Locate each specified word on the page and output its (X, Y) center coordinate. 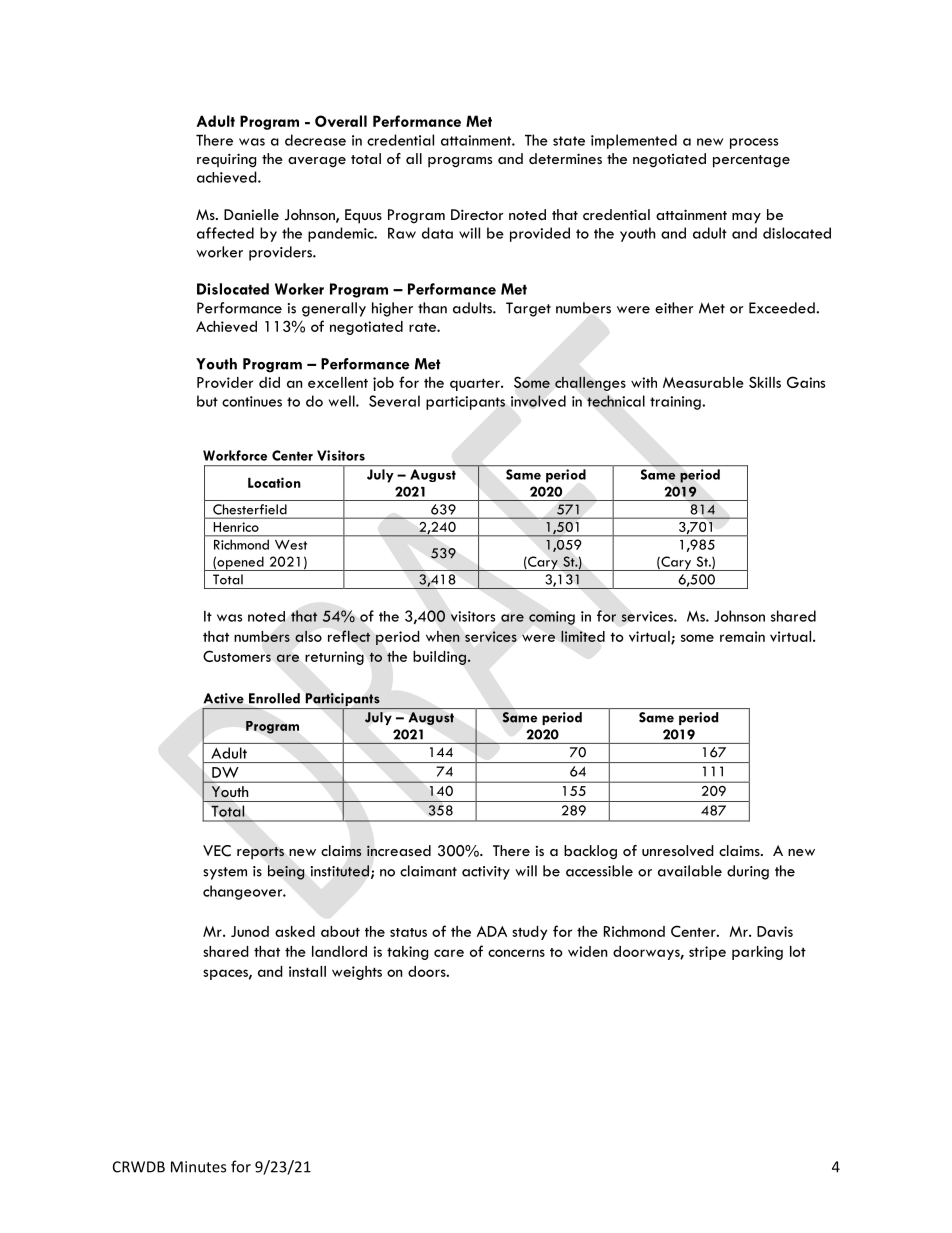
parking (757, 953)
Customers (237, 656)
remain (742, 636)
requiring (226, 160)
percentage (751, 161)
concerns (516, 953)
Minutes (198, 1167)
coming (552, 618)
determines (565, 158)
